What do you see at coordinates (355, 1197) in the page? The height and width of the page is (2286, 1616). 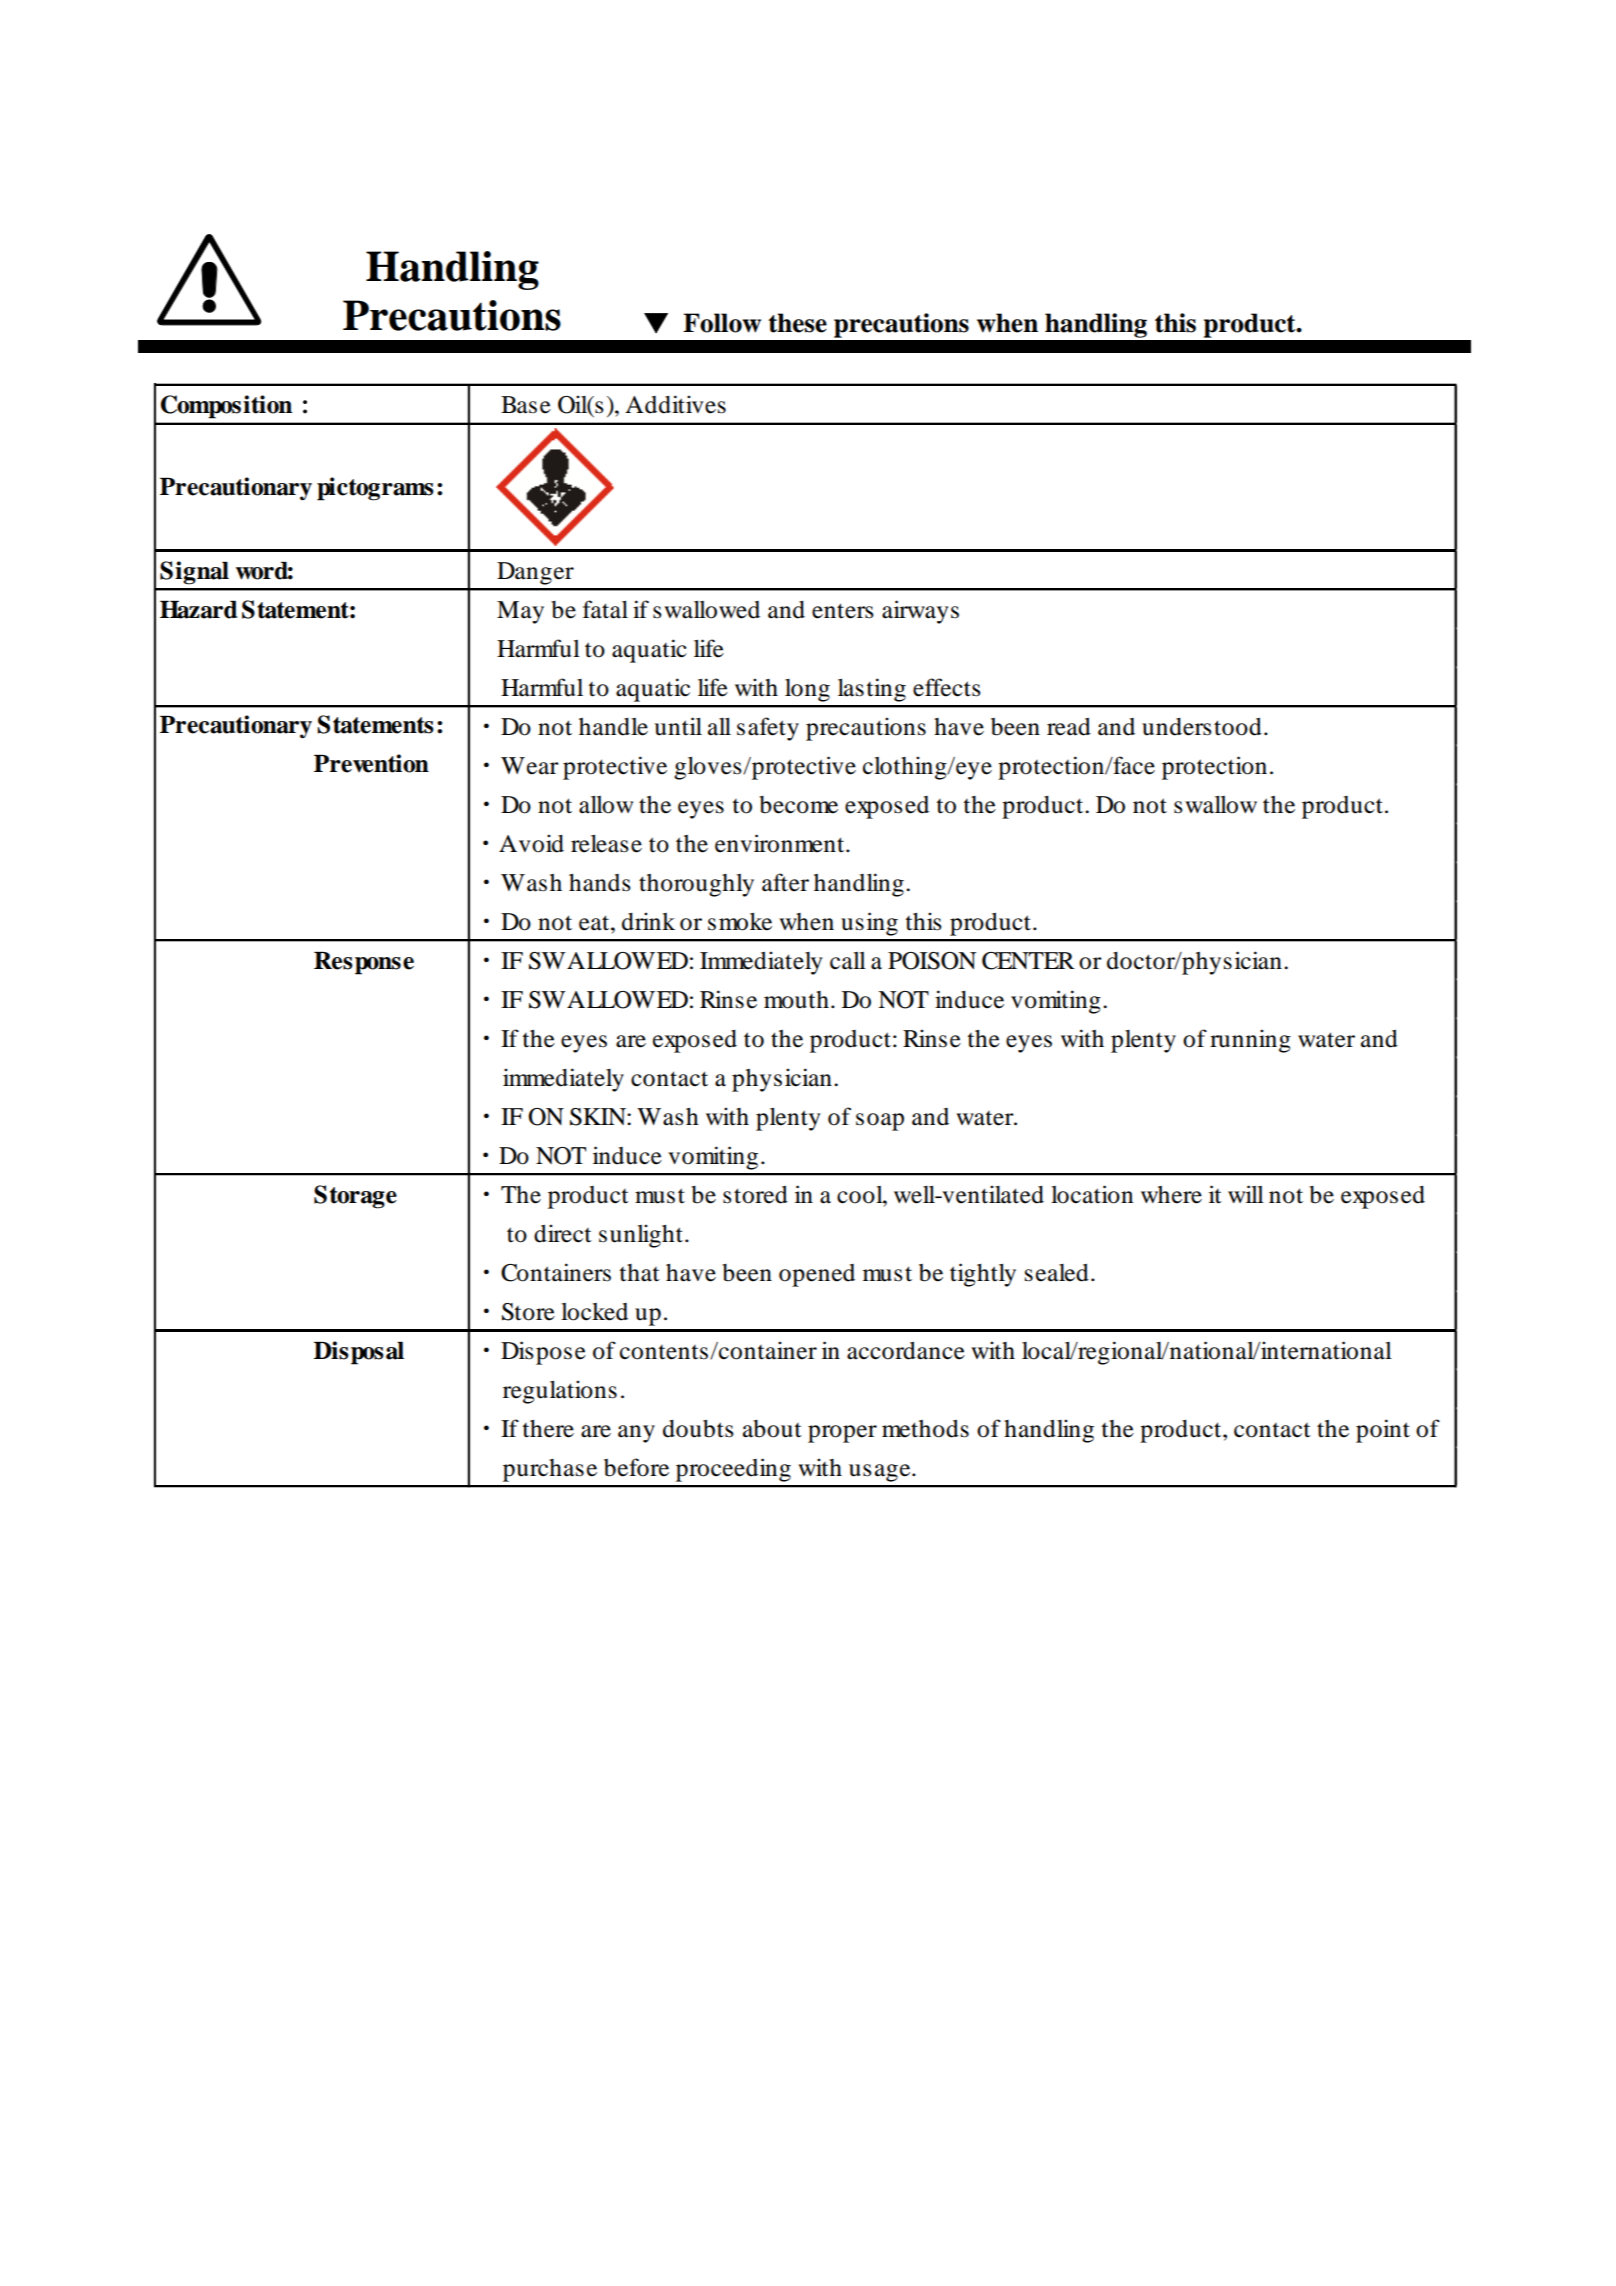 I see `Storage` at bounding box center [355, 1197].
